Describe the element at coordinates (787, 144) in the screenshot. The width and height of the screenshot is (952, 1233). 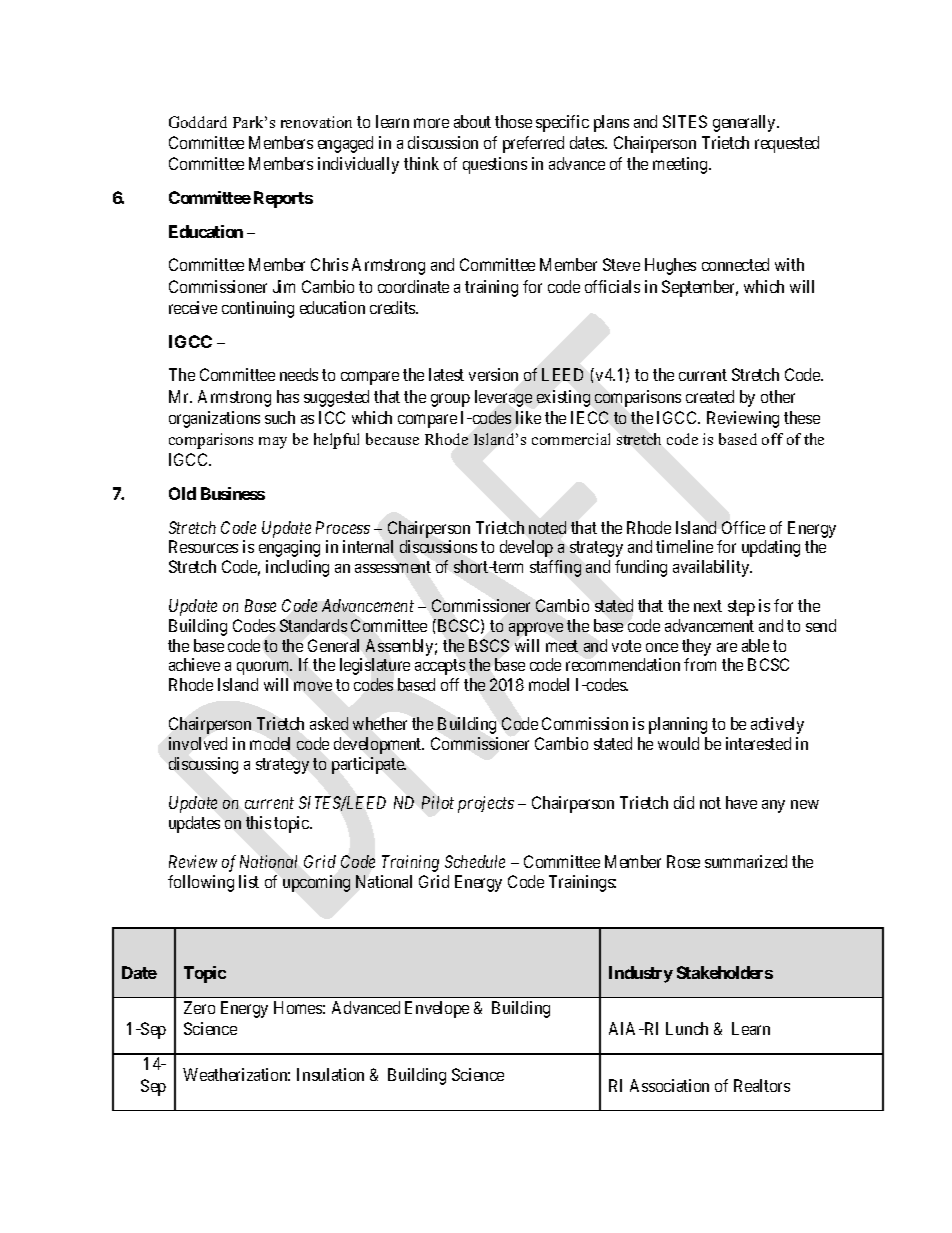
I see `requested` at that location.
